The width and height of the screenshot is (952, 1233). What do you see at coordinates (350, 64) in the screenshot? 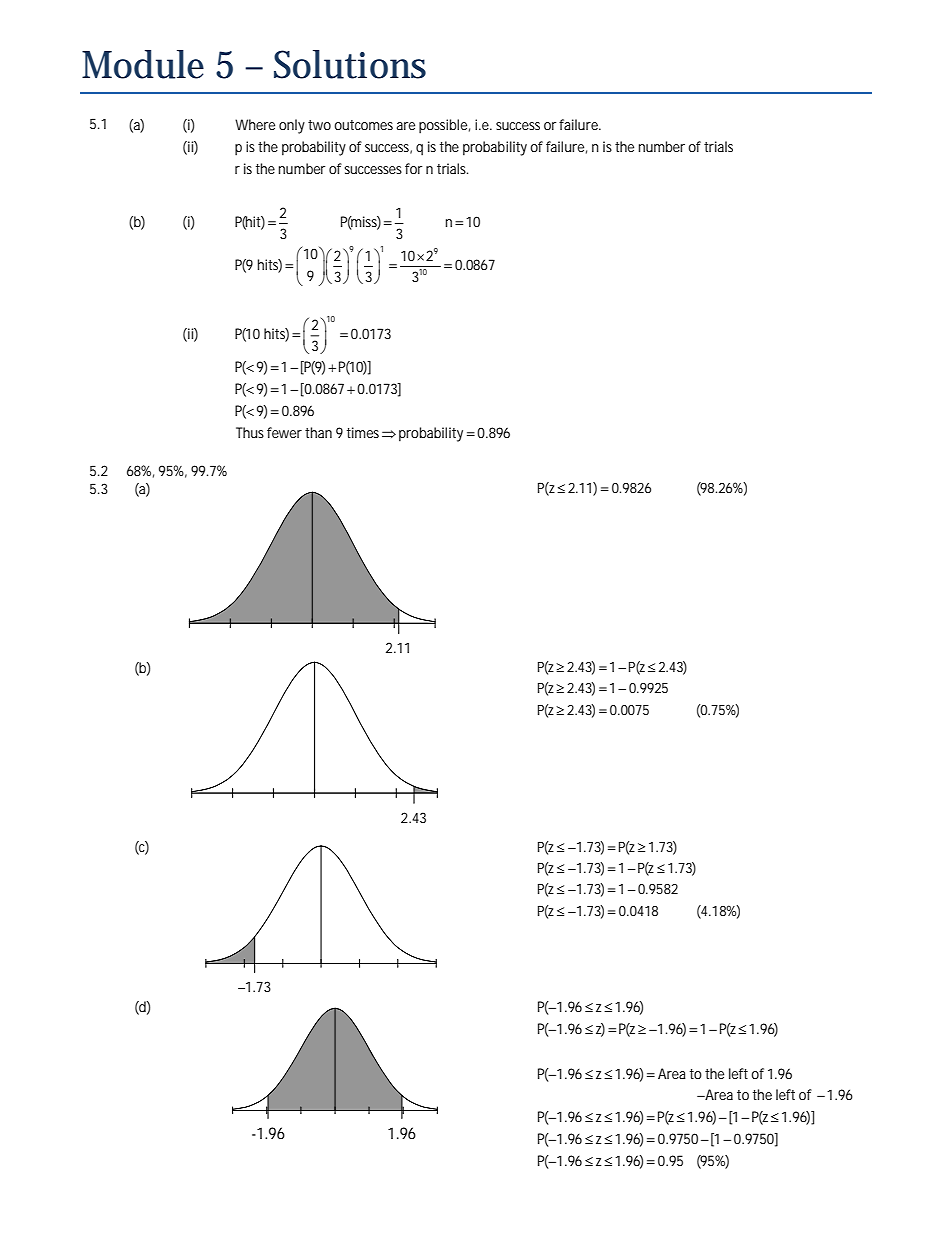
I see `Solutions` at bounding box center [350, 64].
